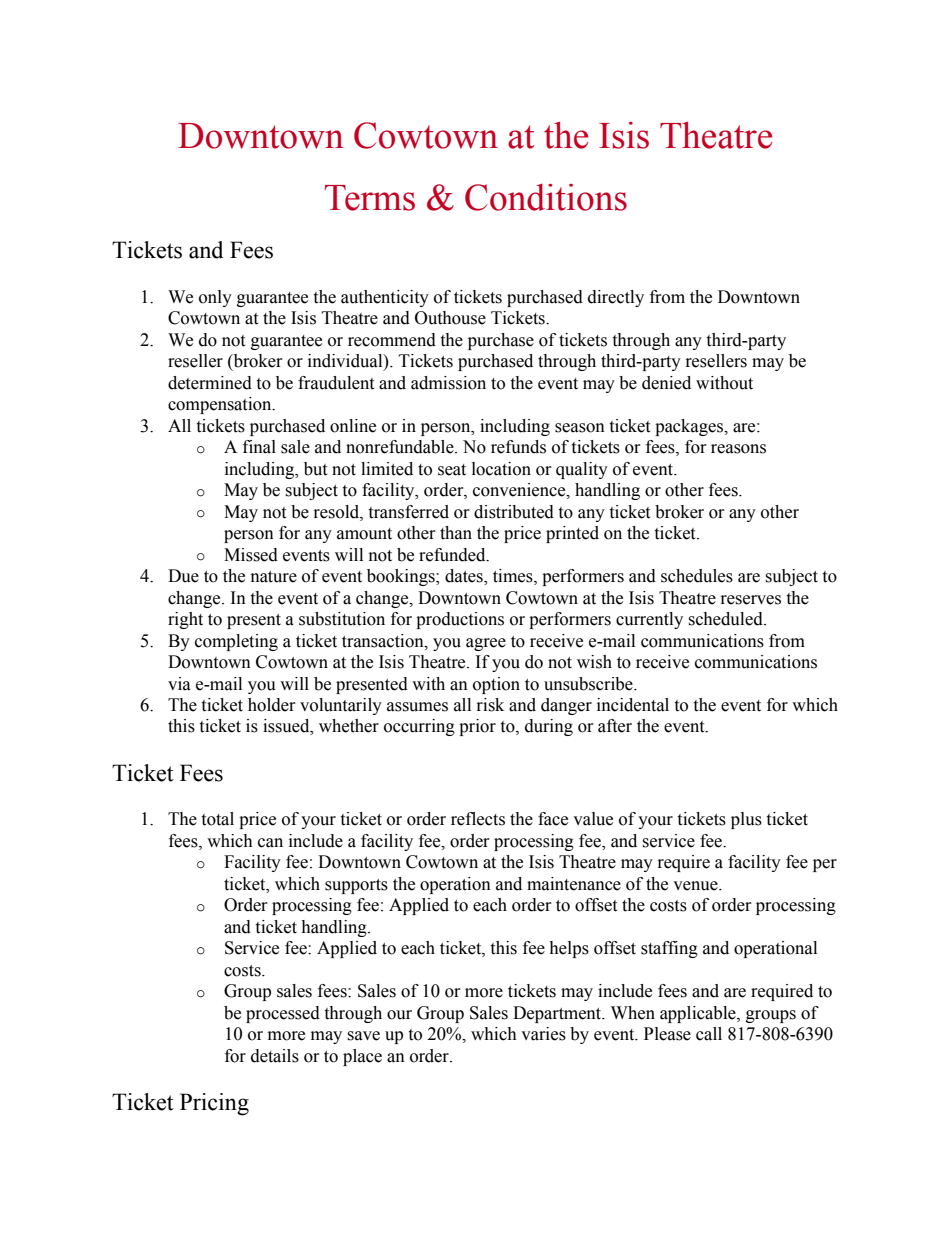  What do you see at coordinates (272, 705) in the page?
I see `holder` at bounding box center [272, 705].
